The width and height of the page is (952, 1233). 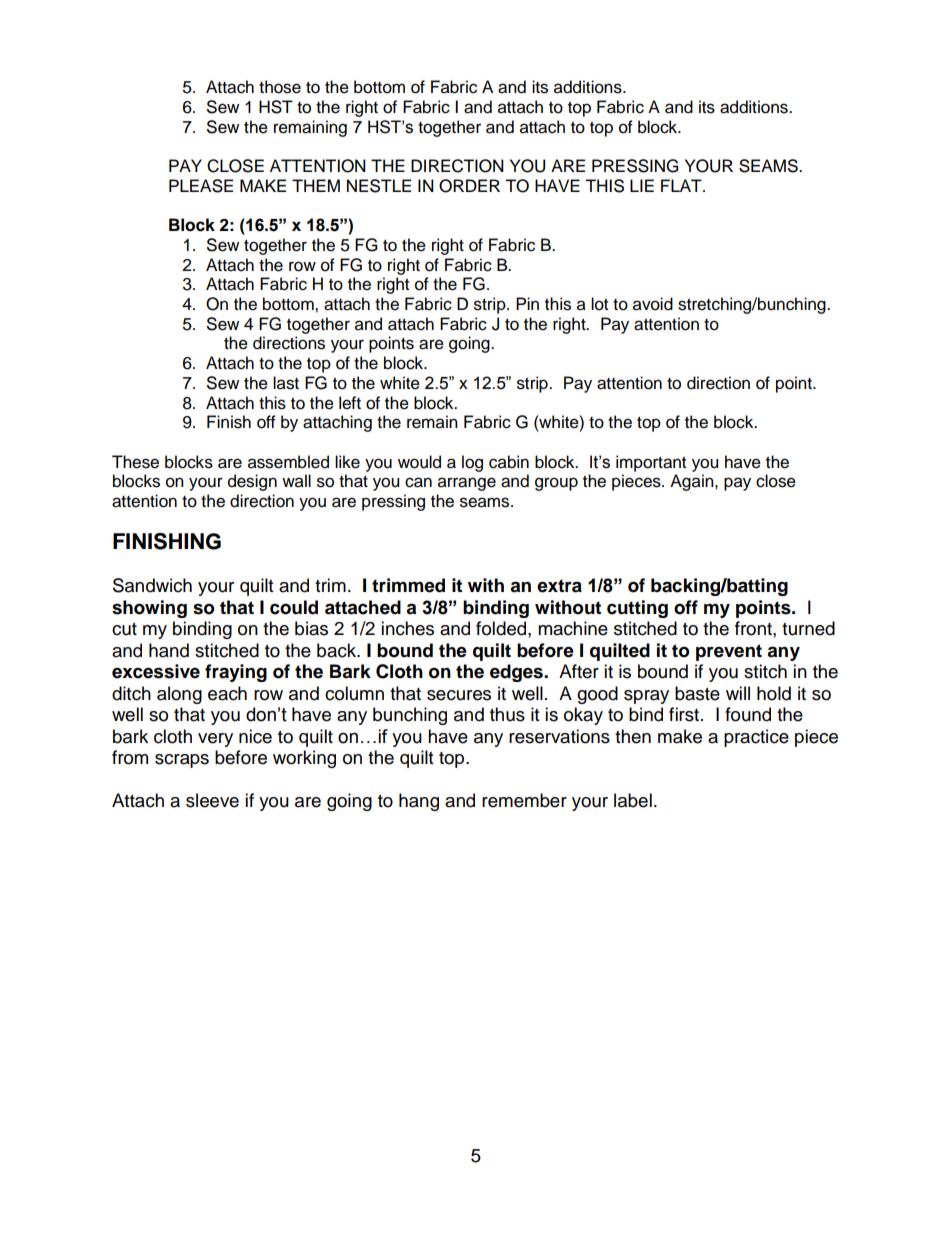 I want to click on practice, so click(x=756, y=738).
